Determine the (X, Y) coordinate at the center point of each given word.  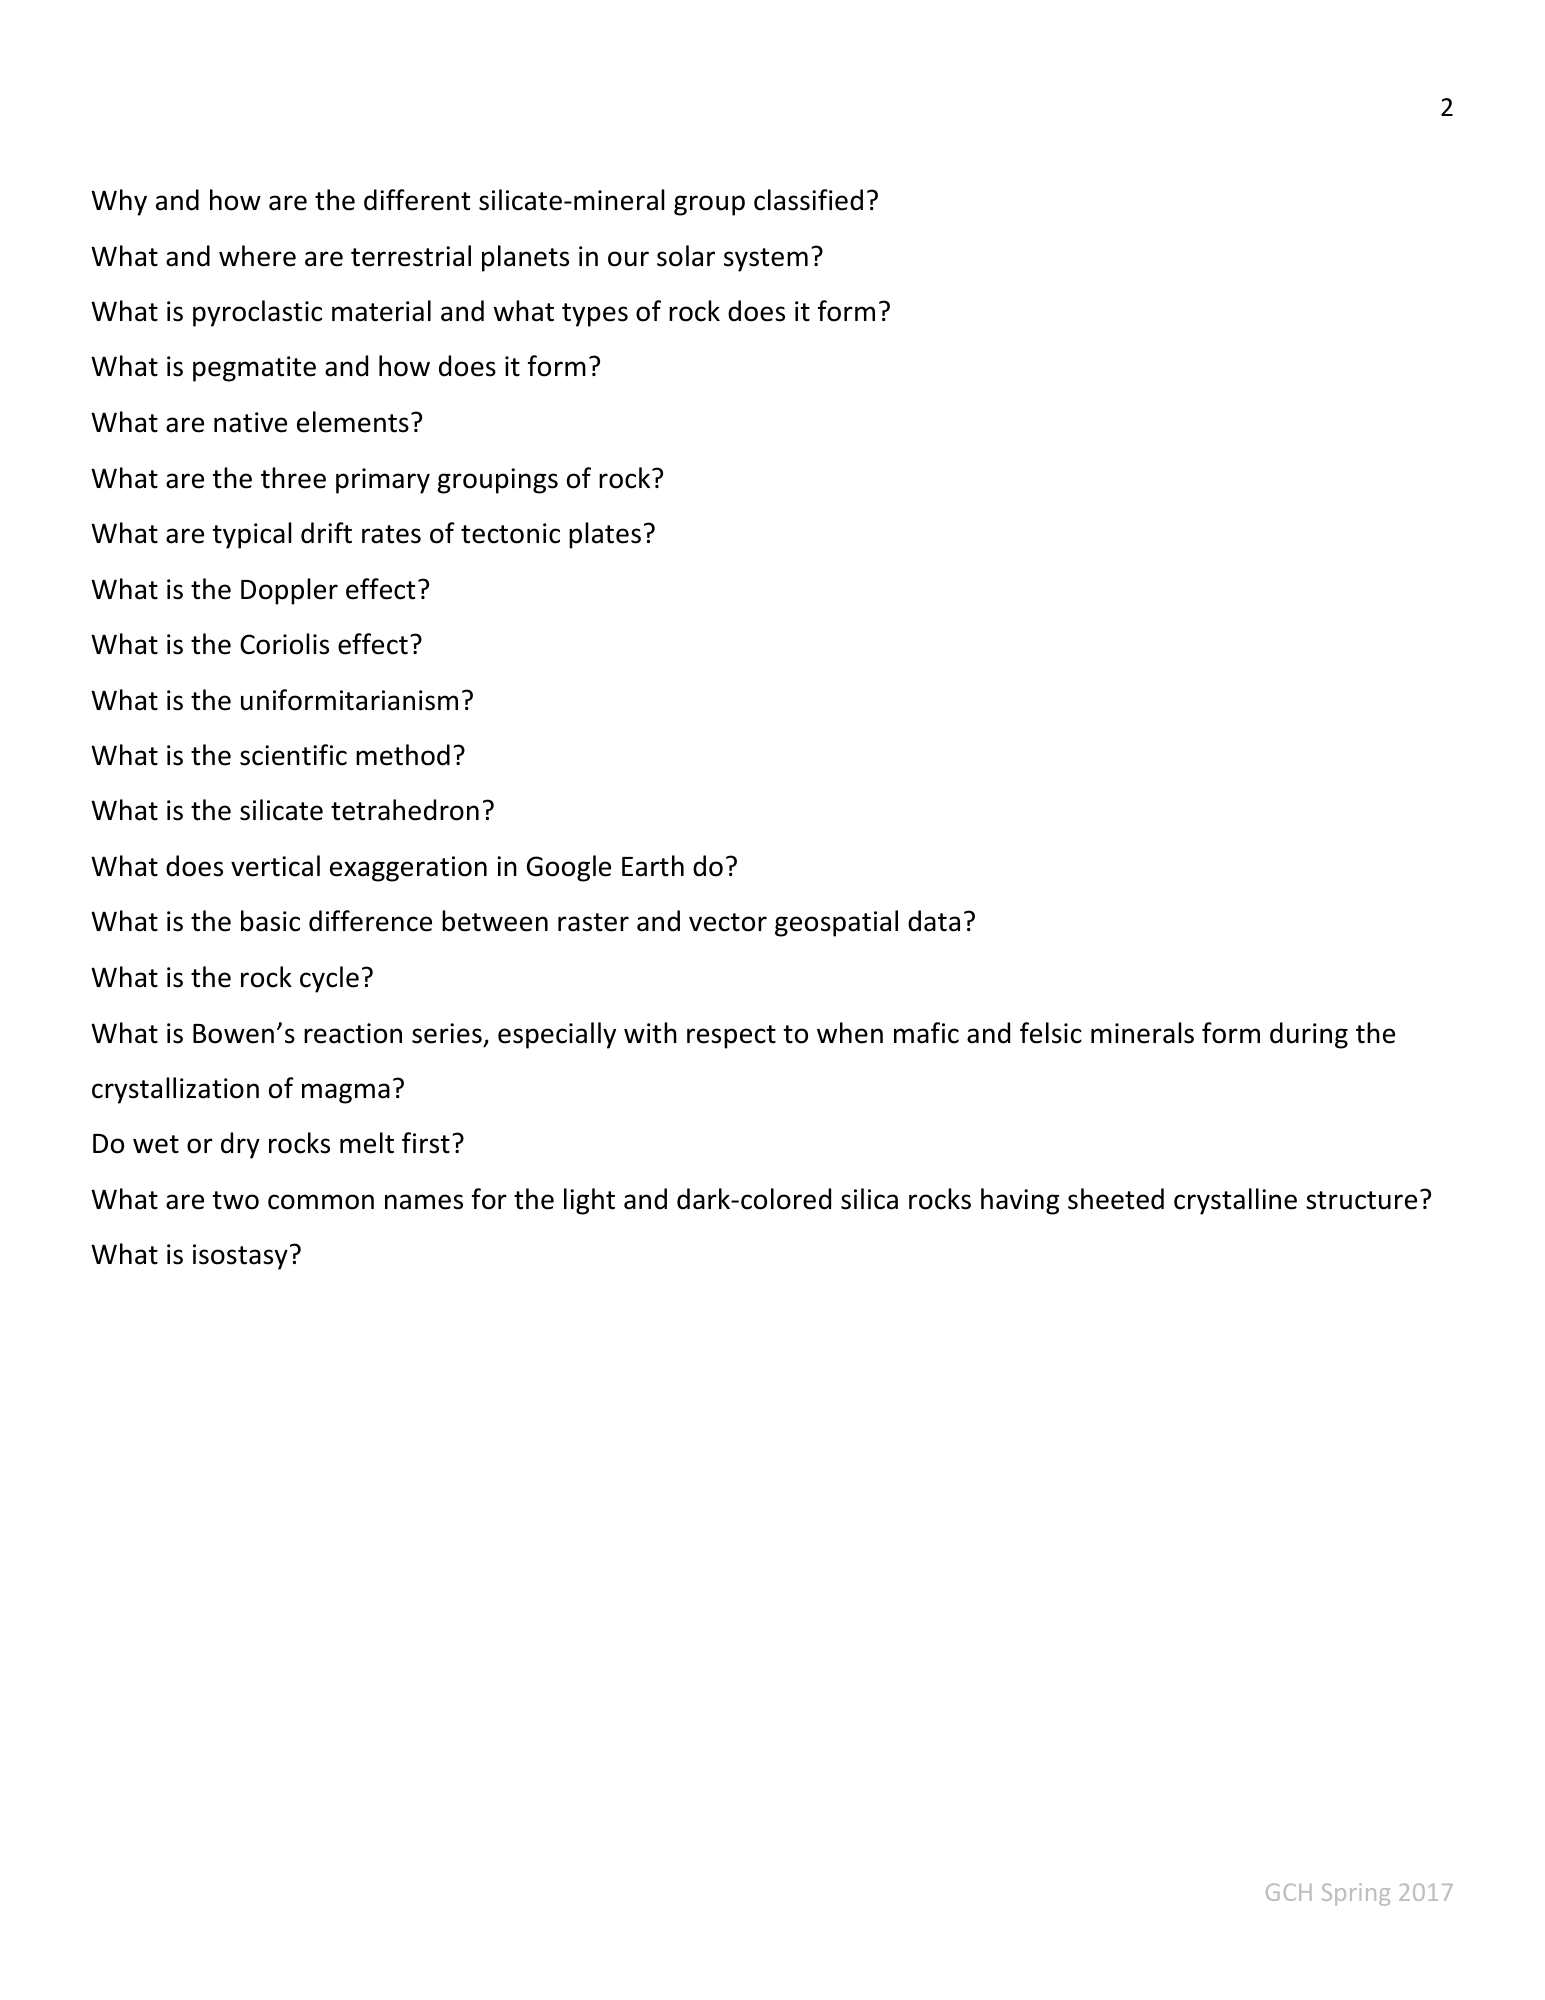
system (766, 260)
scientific (293, 755)
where (257, 256)
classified (808, 200)
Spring (1356, 1894)
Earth (653, 866)
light (589, 1201)
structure (1361, 1200)
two (235, 1200)
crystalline (1235, 1201)
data (934, 921)
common (321, 1202)
